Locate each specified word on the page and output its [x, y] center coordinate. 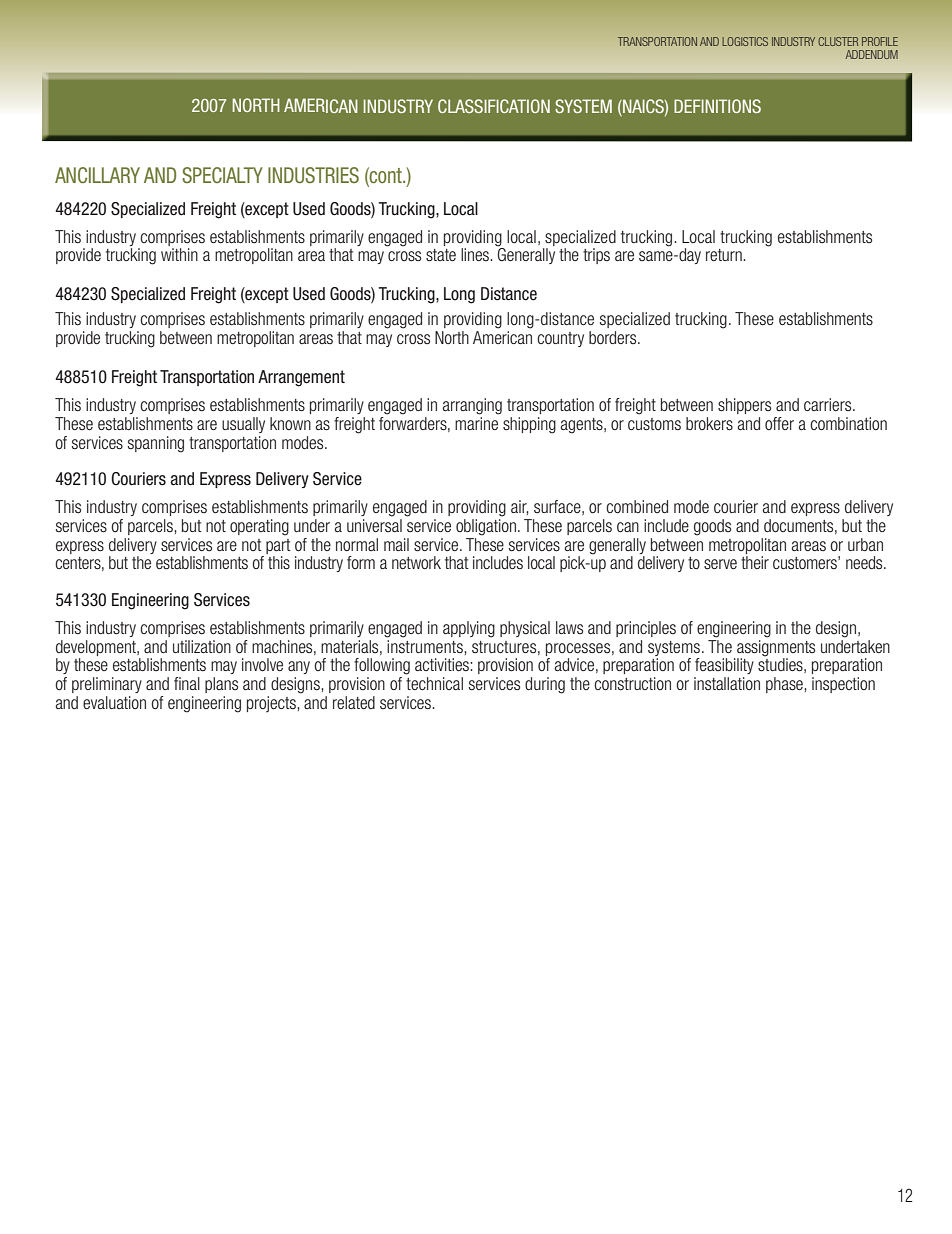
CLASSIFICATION [494, 106]
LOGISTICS [745, 41]
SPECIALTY [222, 175]
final [187, 683]
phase [785, 685]
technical [434, 683]
